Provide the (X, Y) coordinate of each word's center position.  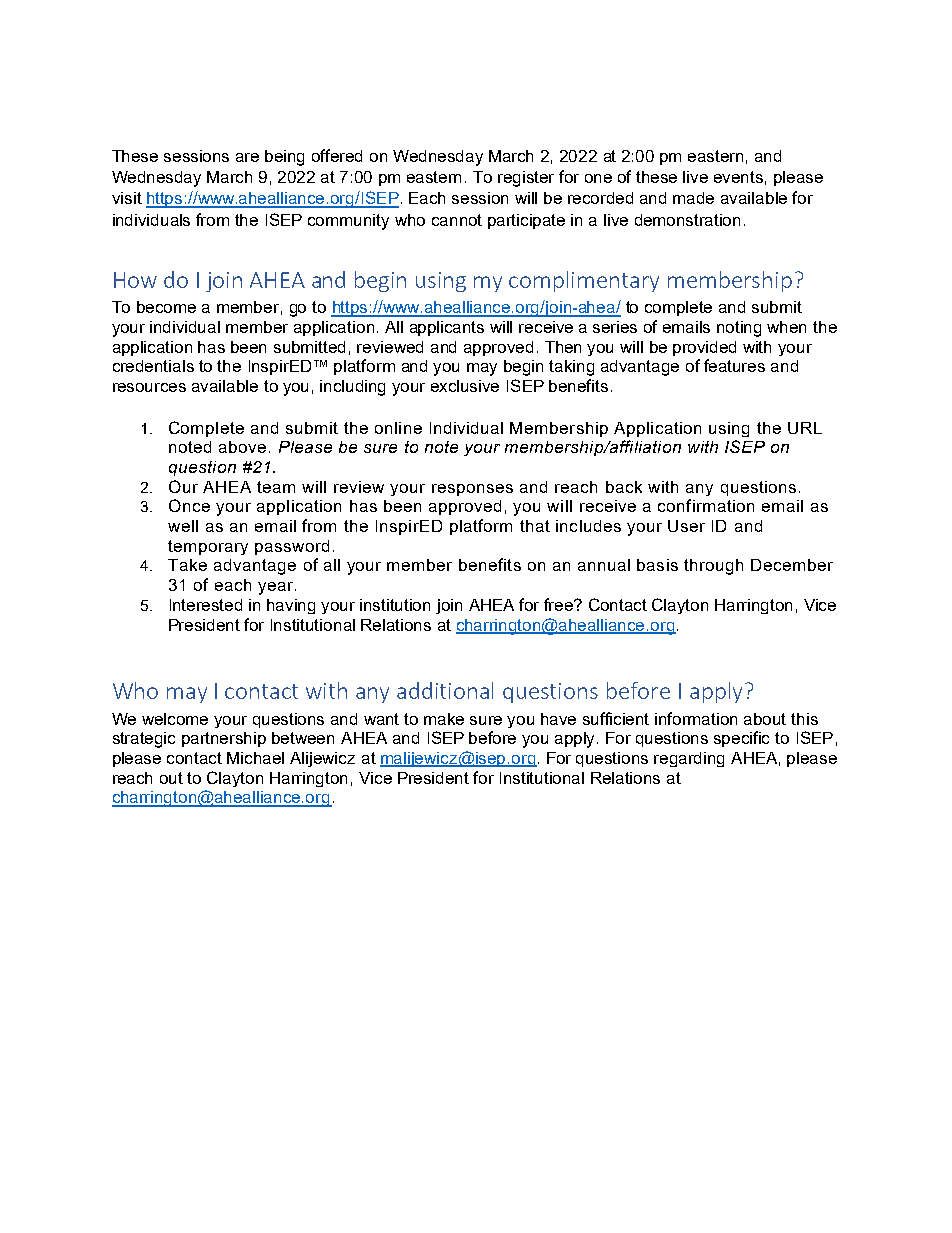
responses (472, 490)
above (242, 447)
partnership (224, 739)
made (693, 198)
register (526, 179)
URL (805, 428)
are (247, 157)
